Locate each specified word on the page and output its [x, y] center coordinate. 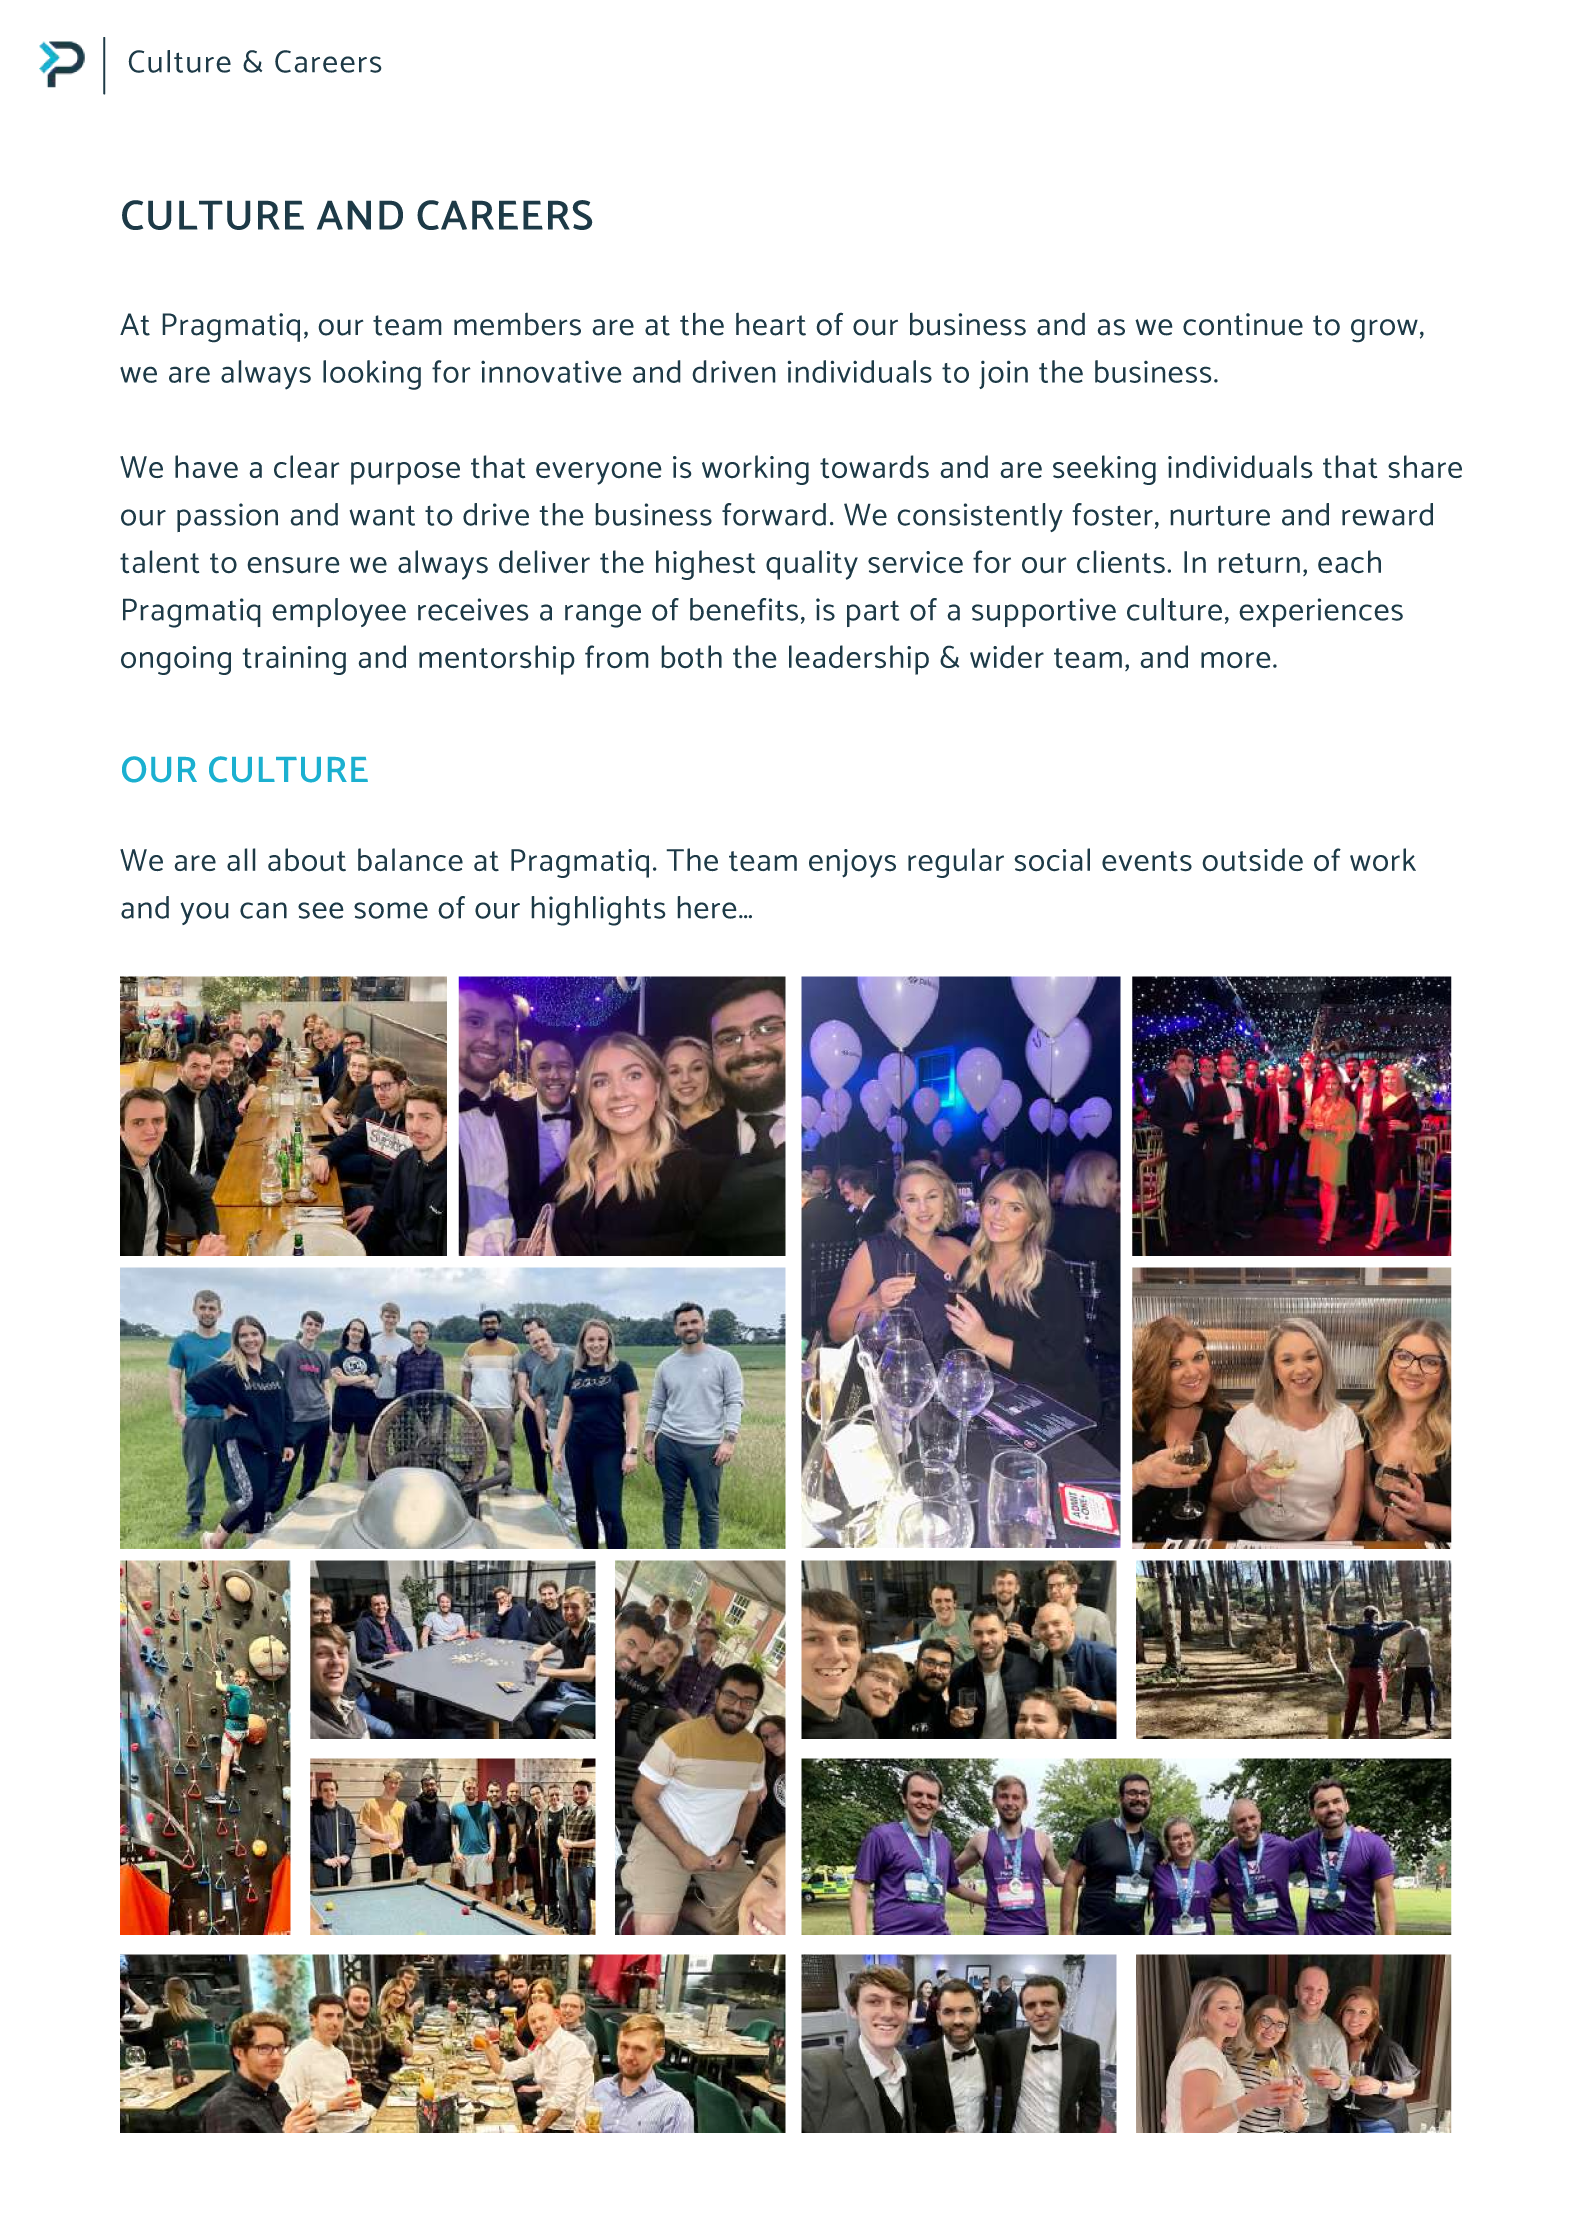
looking [372, 375]
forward [774, 514]
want [382, 515]
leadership [859, 660]
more [1236, 660]
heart [771, 324]
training [294, 660]
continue [1243, 324]
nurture [1220, 516]
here [707, 907]
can [263, 910]
